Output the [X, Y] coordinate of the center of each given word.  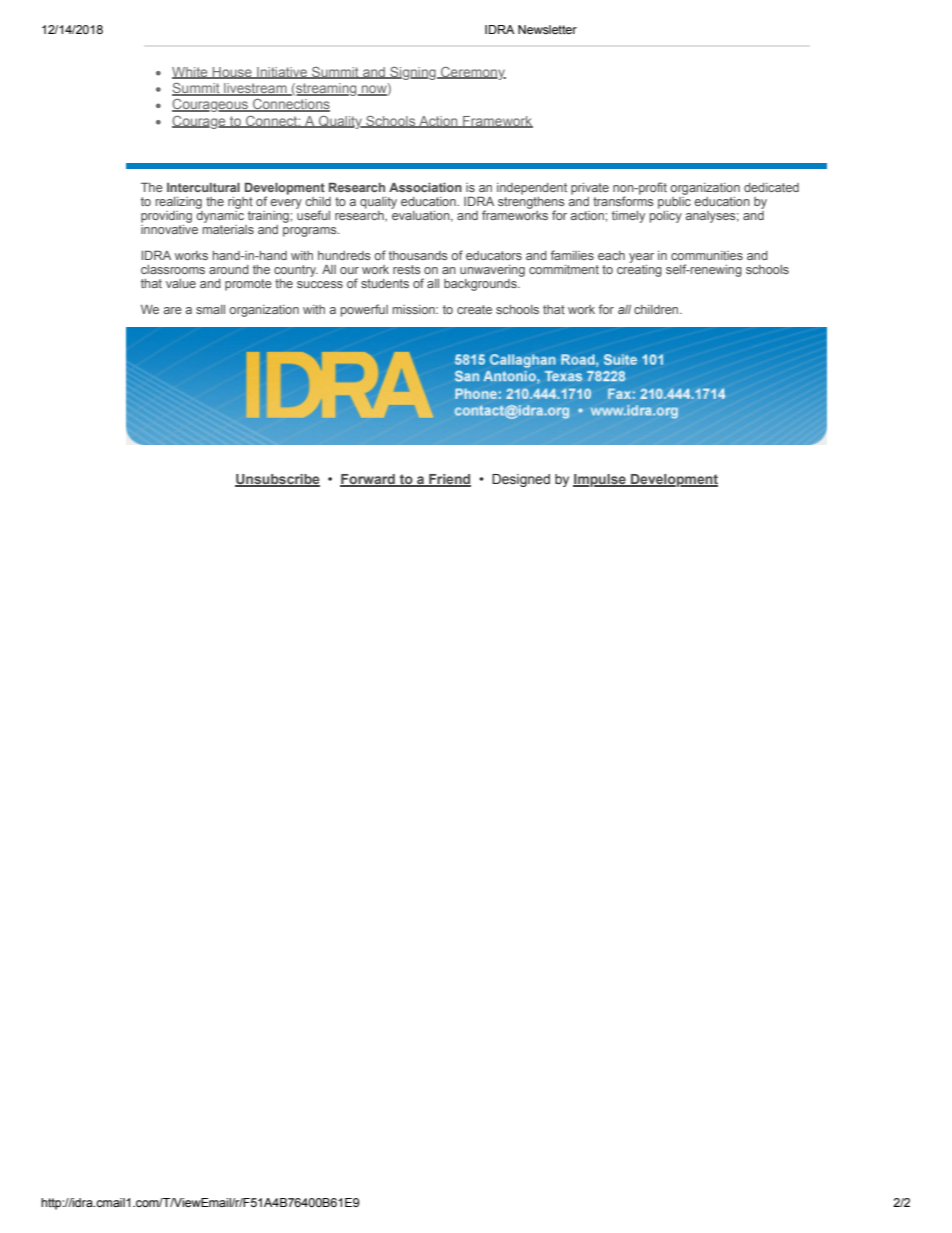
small [210, 309]
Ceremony [472, 73]
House [232, 73]
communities [707, 255]
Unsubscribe [277, 480]
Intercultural [203, 187]
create [474, 309]
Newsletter [547, 29]
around [229, 269]
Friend [449, 480]
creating [639, 269]
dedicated [771, 187]
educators [494, 255]
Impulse [600, 480]
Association [425, 187]
